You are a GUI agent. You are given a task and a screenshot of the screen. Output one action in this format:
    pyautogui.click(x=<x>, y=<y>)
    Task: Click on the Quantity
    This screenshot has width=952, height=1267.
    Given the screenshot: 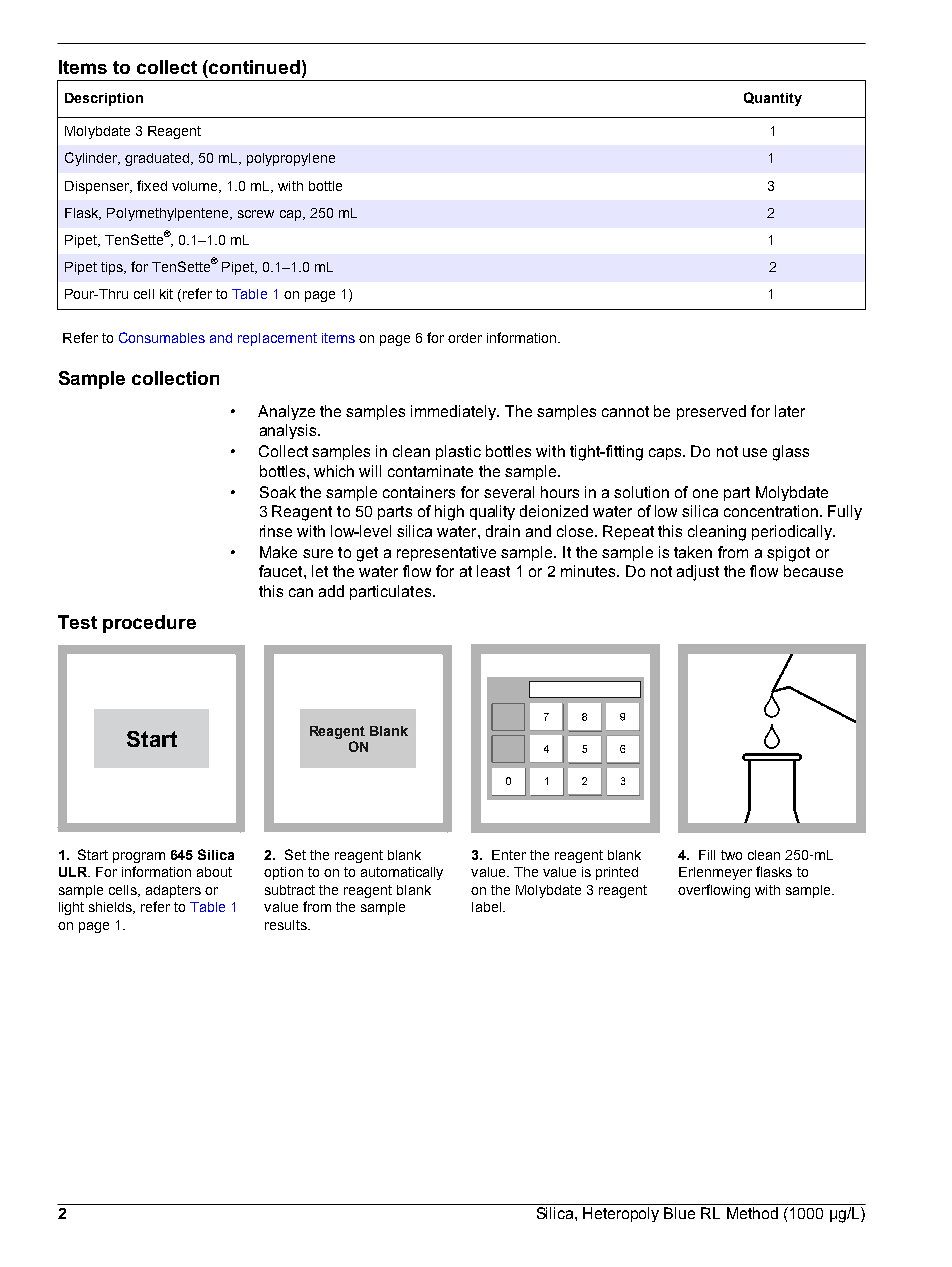 What is the action you would take?
    pyautogui.click(x=773, y=99)
